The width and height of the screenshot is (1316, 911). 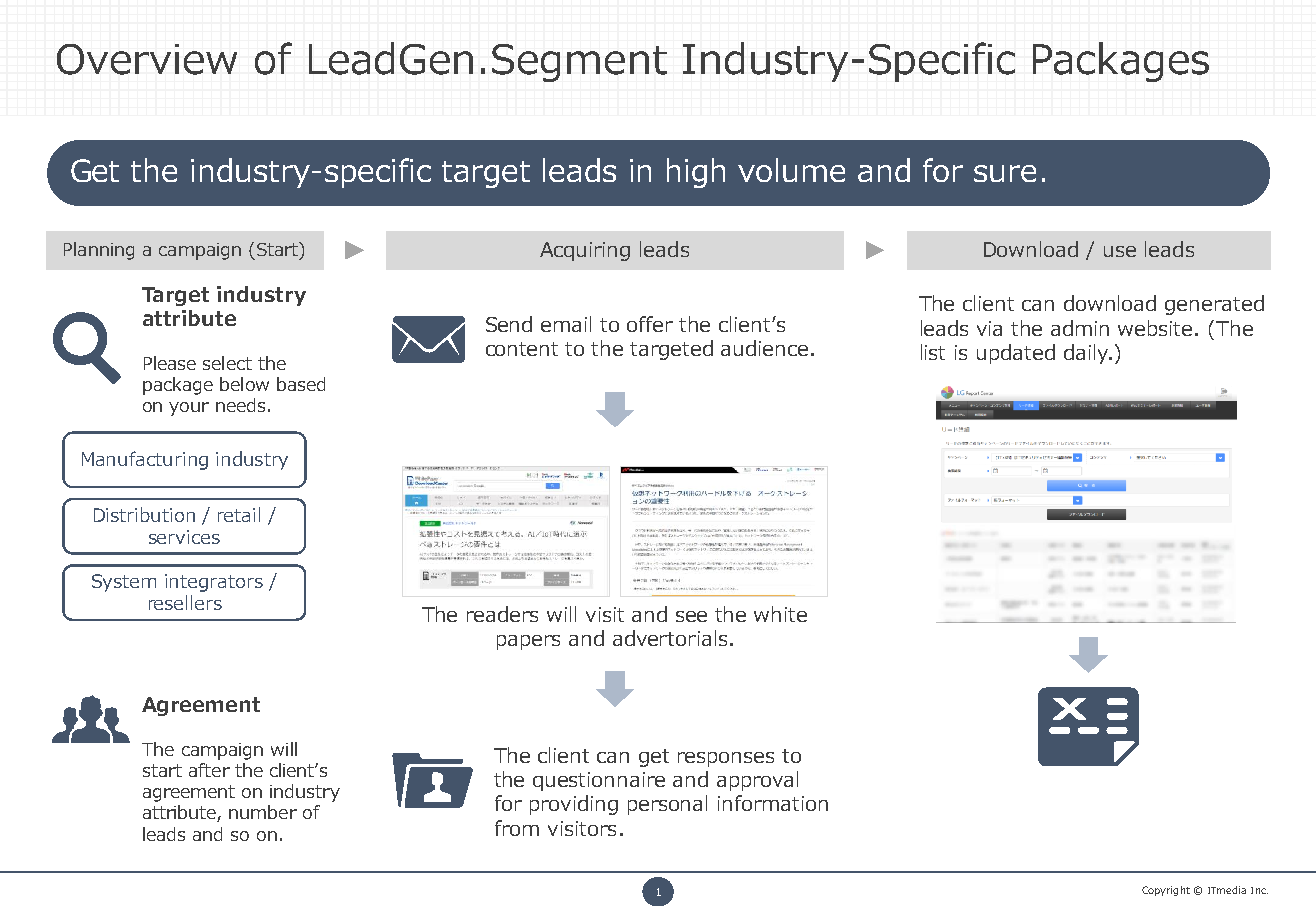 What do you see at coordinates (147, 59) in the screenshot?
I see `Overview` at bounding box center [147, 59].
